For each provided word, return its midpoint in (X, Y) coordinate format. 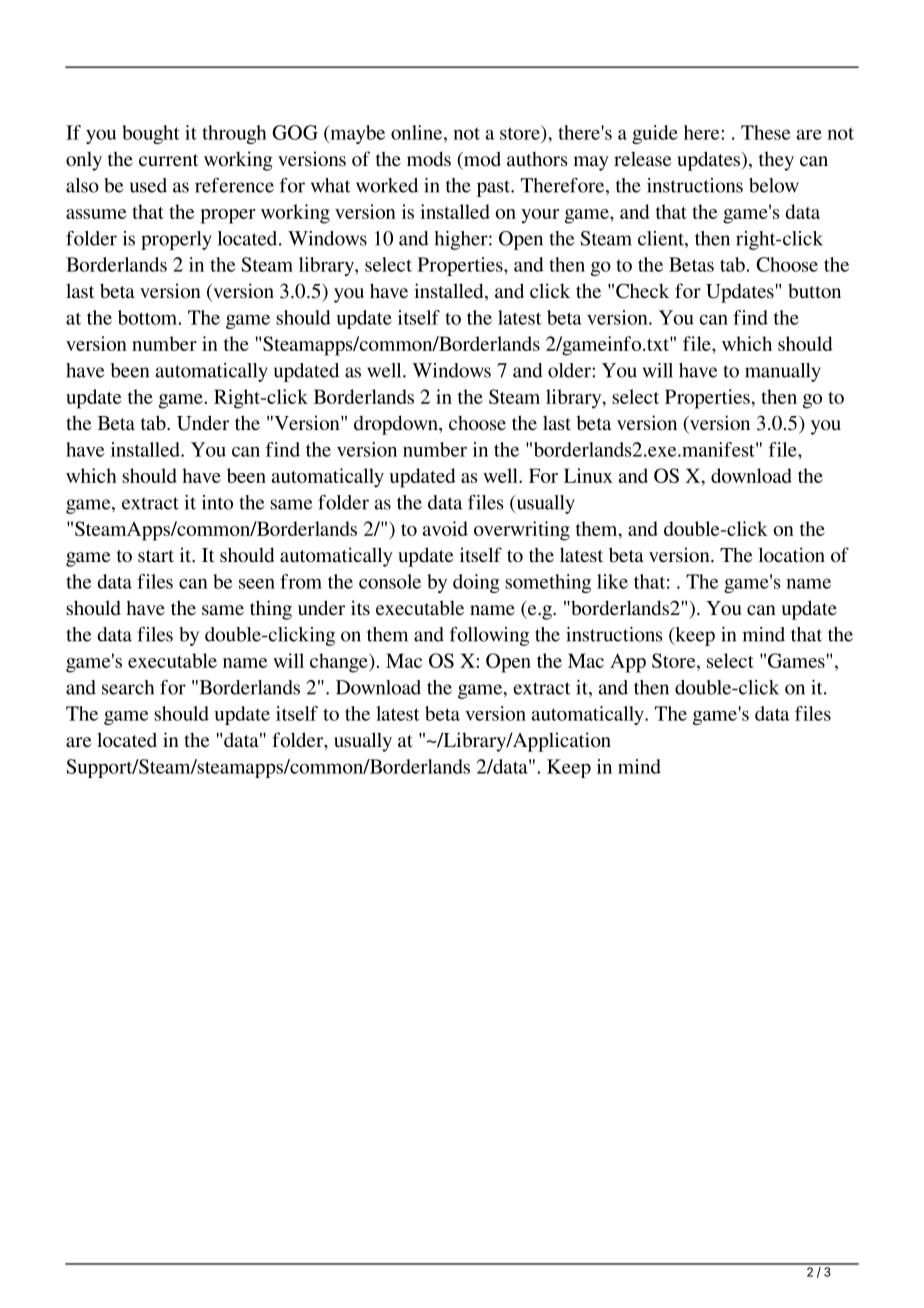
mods (429, 159)
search (128, 687)
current (168, 160)
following (489, 636)
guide (655, 134)
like (612, 581)
